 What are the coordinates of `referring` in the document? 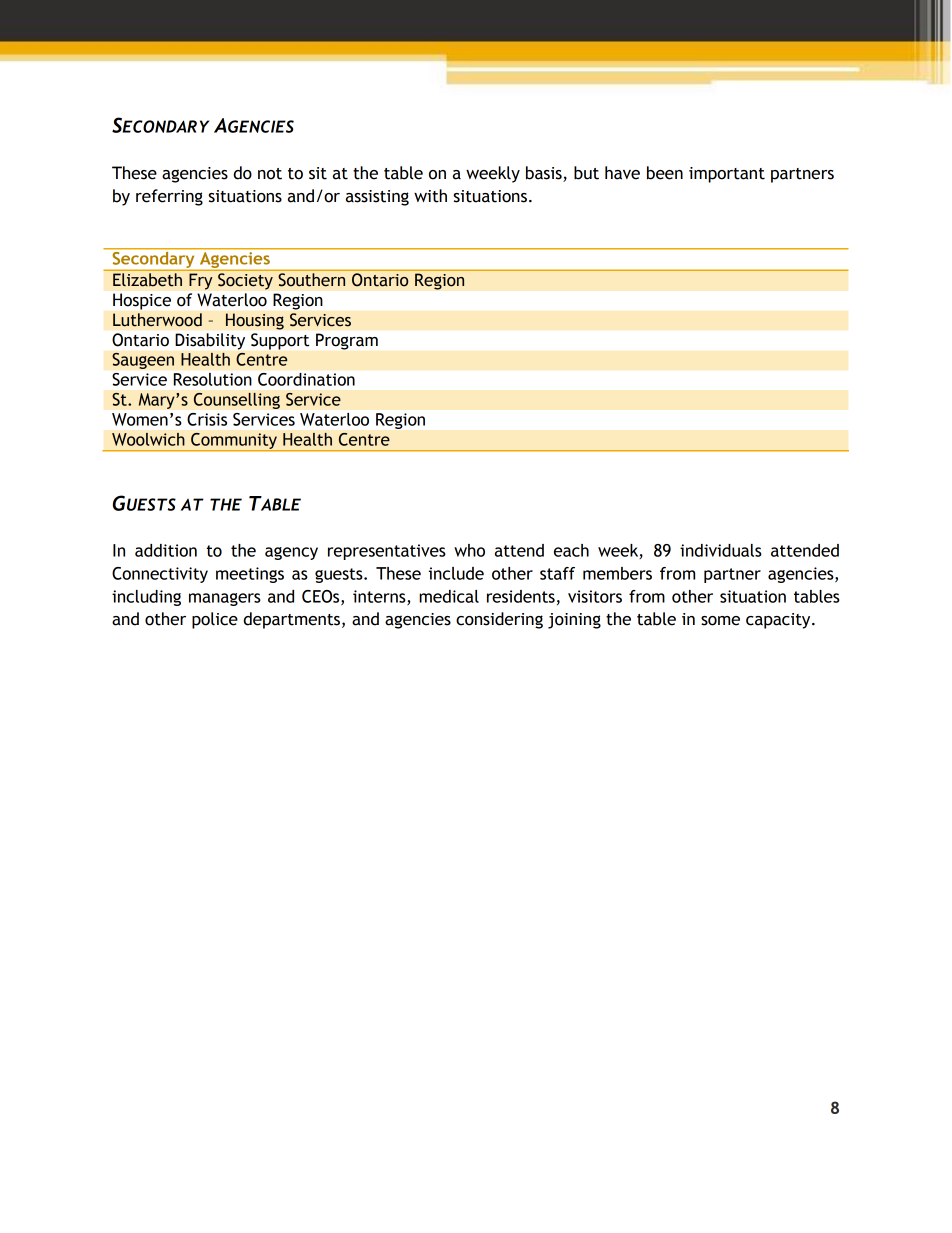 It's located at (169, 197).
